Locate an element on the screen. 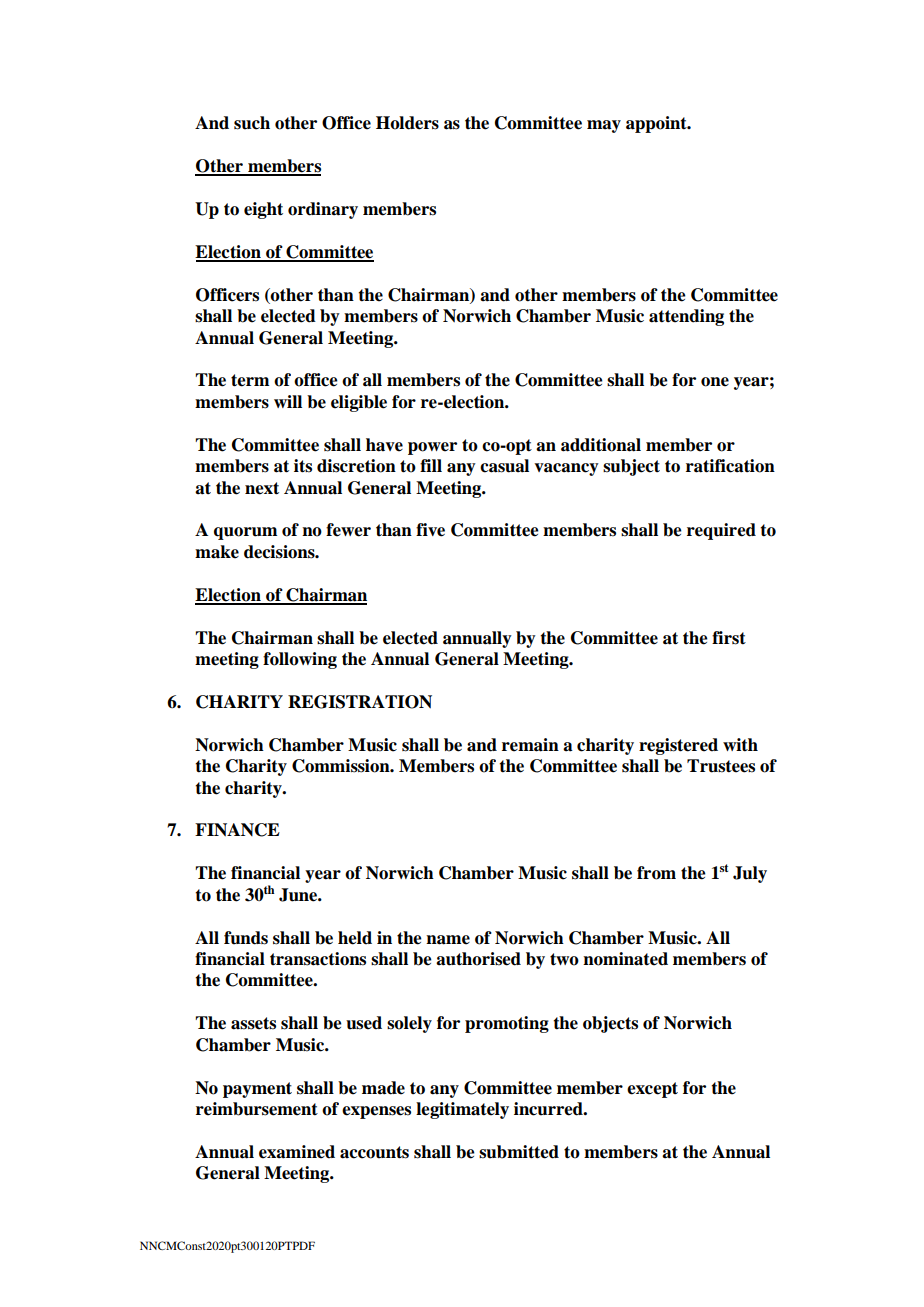 The image size is (924, 1307). legitimately is located at coordinates (462, 1110).
